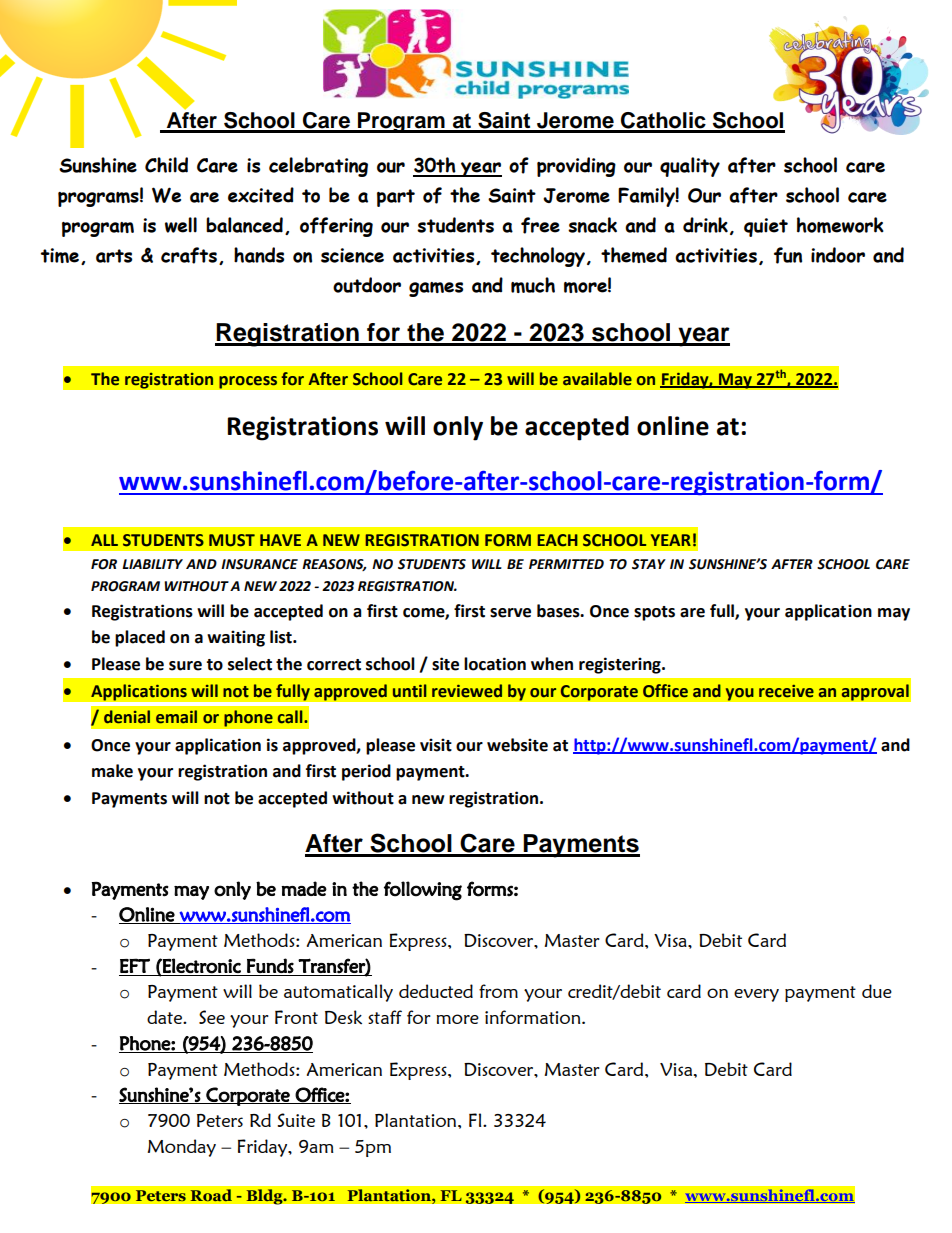  Describe the element at coordinates (185, 666) in the document. I see `sure` at that location.
